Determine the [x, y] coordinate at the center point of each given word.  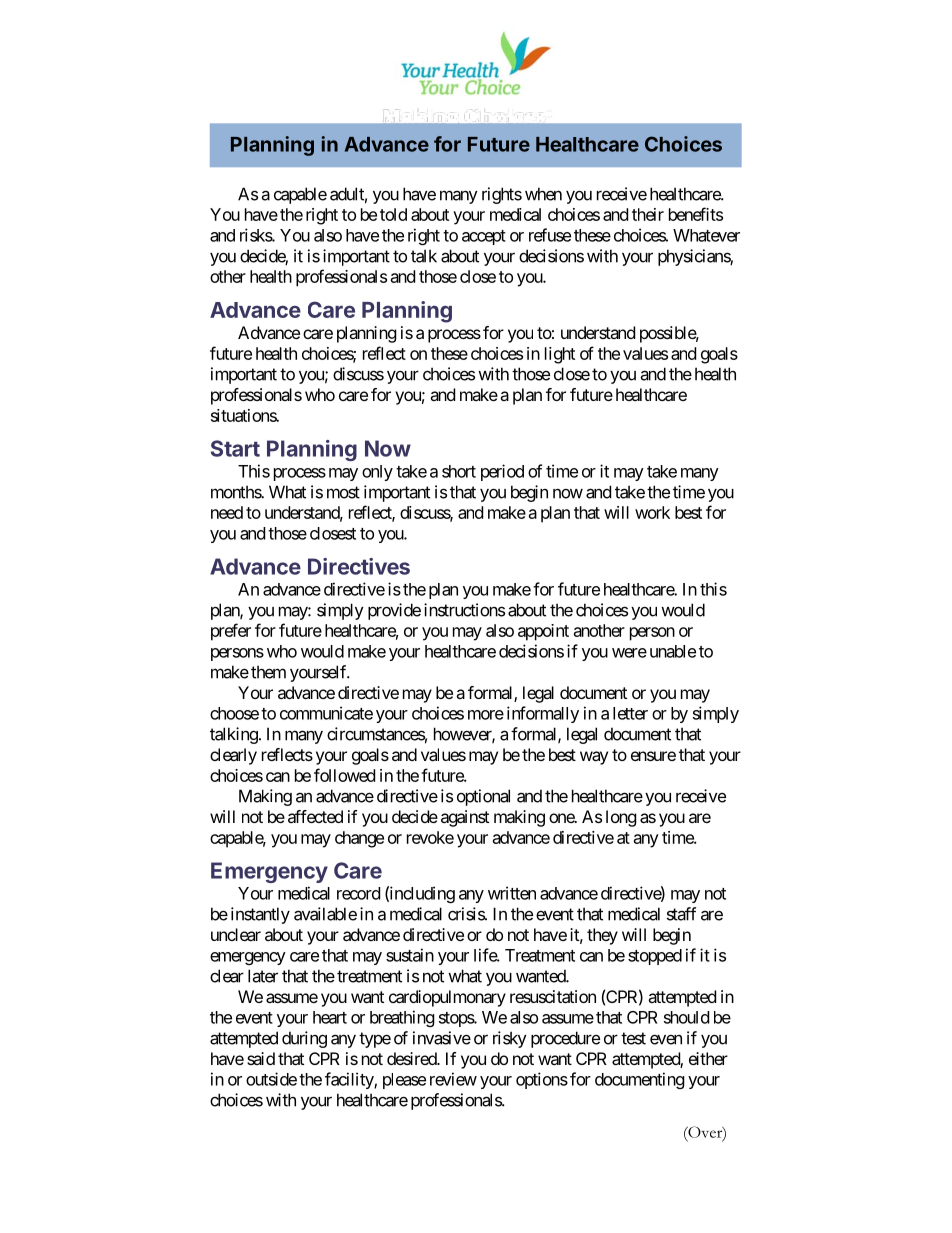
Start [235, 448]
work [652, 512]
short [459, 471]
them [268, 672]
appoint [543, 632]
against [465, 818]
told [393, 214]
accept [484, 237]
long [621, 818]
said [261, 1058]
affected [315, 816]
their [648, 214]
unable [673, 651]
